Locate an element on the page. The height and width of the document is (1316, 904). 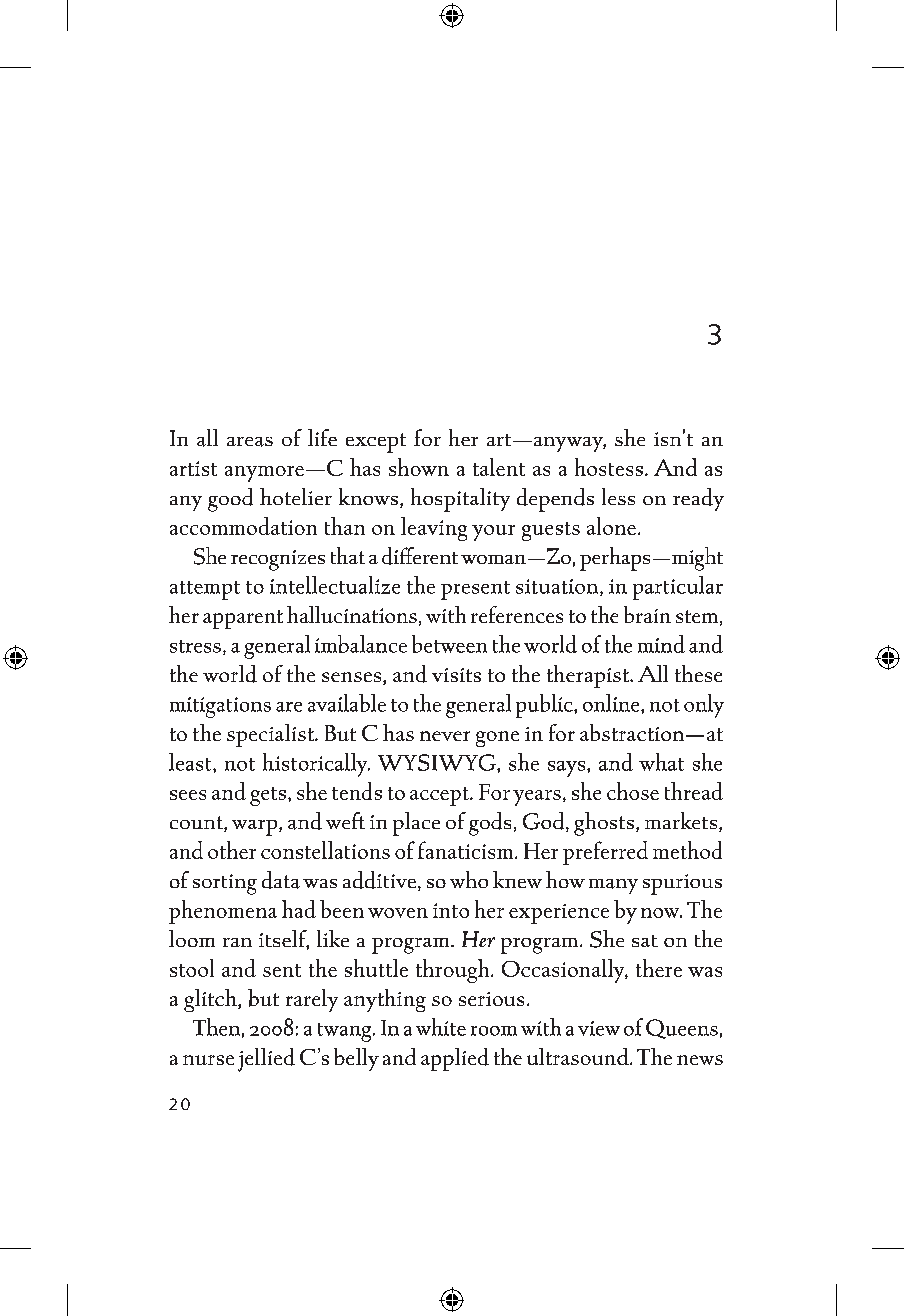
Then is located at coordinates (216, 1027).
